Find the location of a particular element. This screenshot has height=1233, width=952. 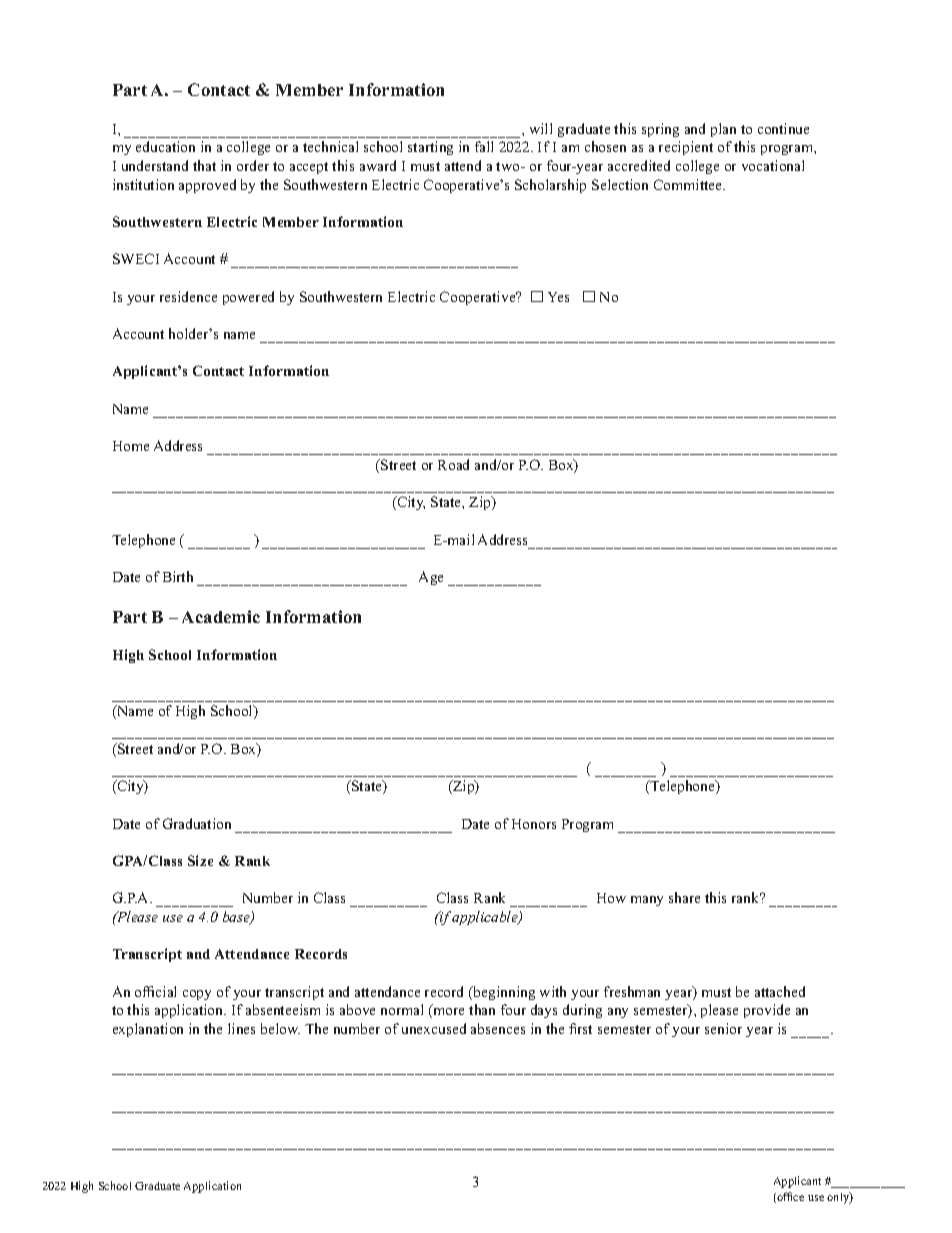

Road is located at coordinates (453, 464).
